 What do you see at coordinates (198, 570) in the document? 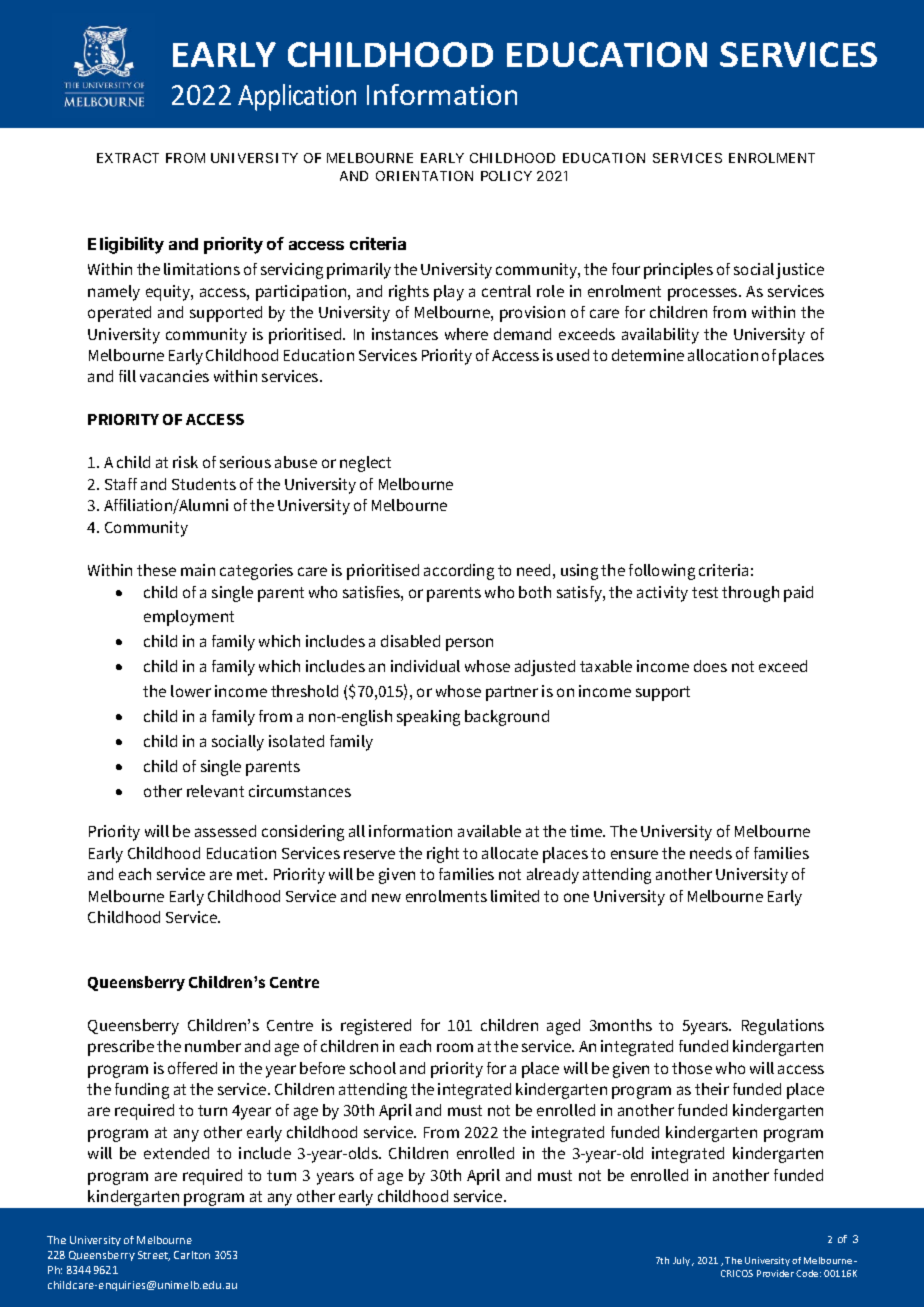
I see `main` at bounding box center [198, 570].
